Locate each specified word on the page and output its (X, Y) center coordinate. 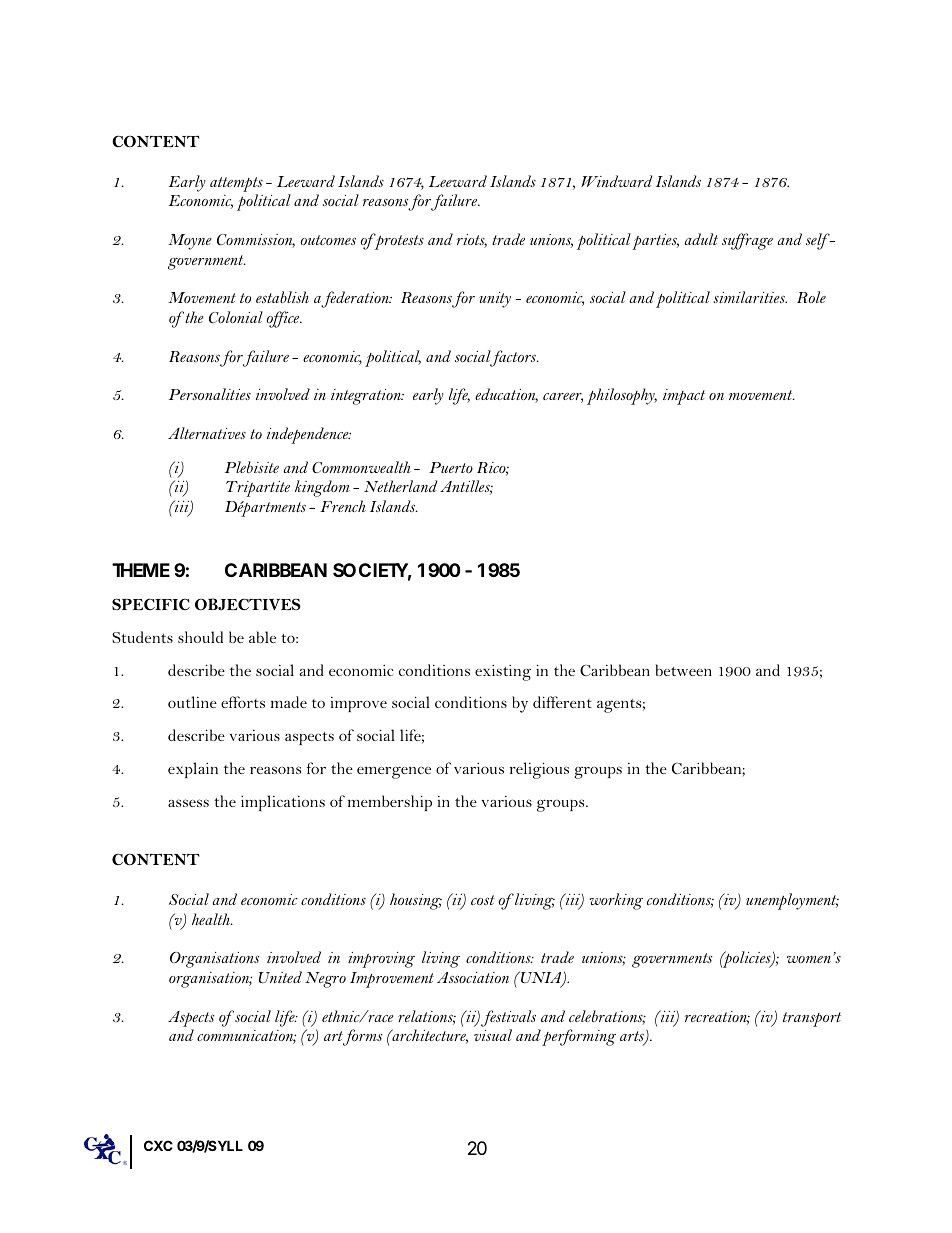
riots (472, 241)
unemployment (792, 901)
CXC (158, 1145)
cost (483, 900)
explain (193, 770)
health (212, 919)
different (562, 702)
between (684, 670)
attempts (236, 184)
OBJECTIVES (248, 604)
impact (684, 397)
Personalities (210, 394)
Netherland (401, 486)
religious (539, 770)
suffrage (747, 241)
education (506, 395)
